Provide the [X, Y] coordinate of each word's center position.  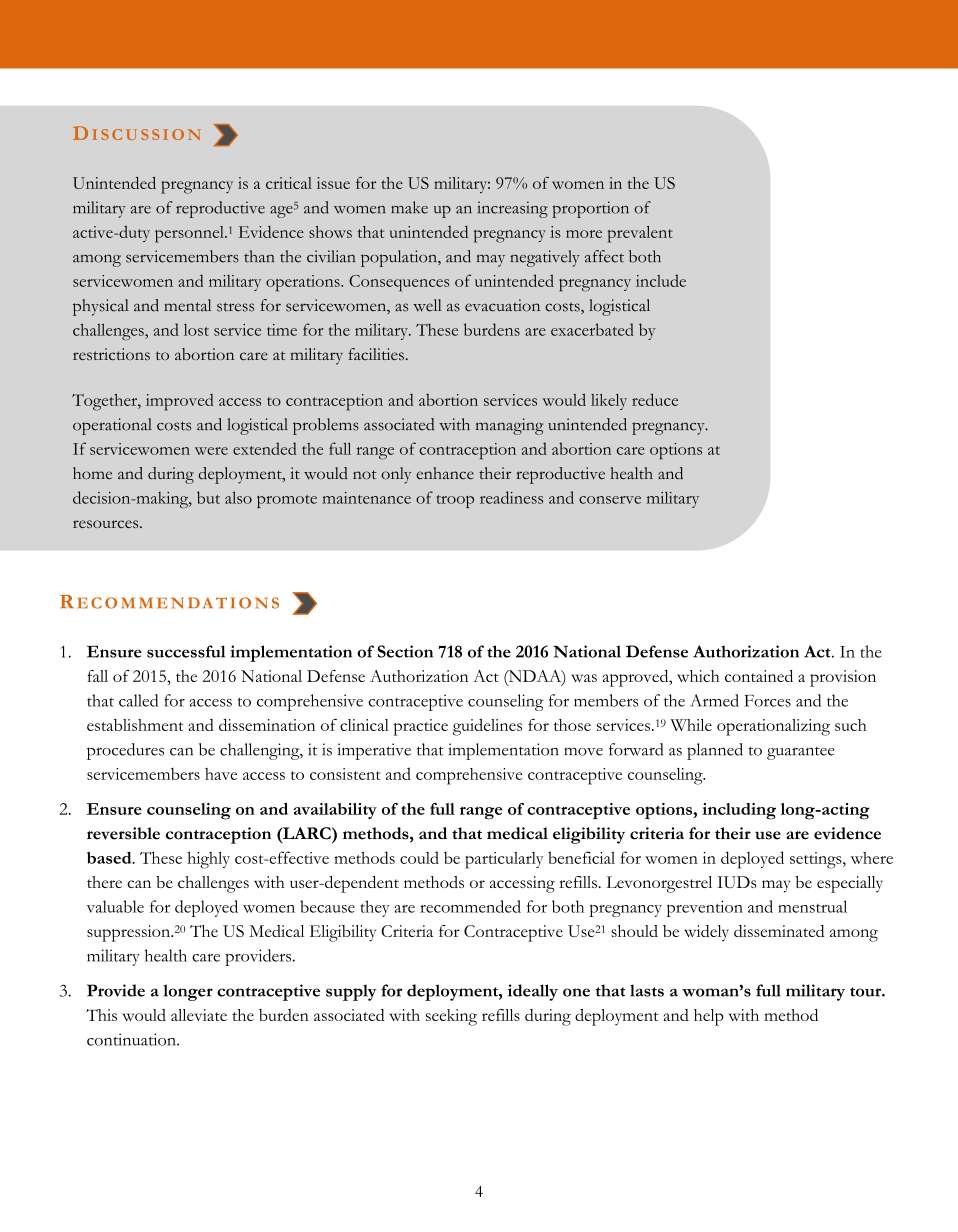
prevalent [640, 234]
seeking [451, 1017]
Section [405, 651]
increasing [513, 209]
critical [289, 183]
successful [186, 651]
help [708, 1017]
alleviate [199, 1015]
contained [759, 676]
